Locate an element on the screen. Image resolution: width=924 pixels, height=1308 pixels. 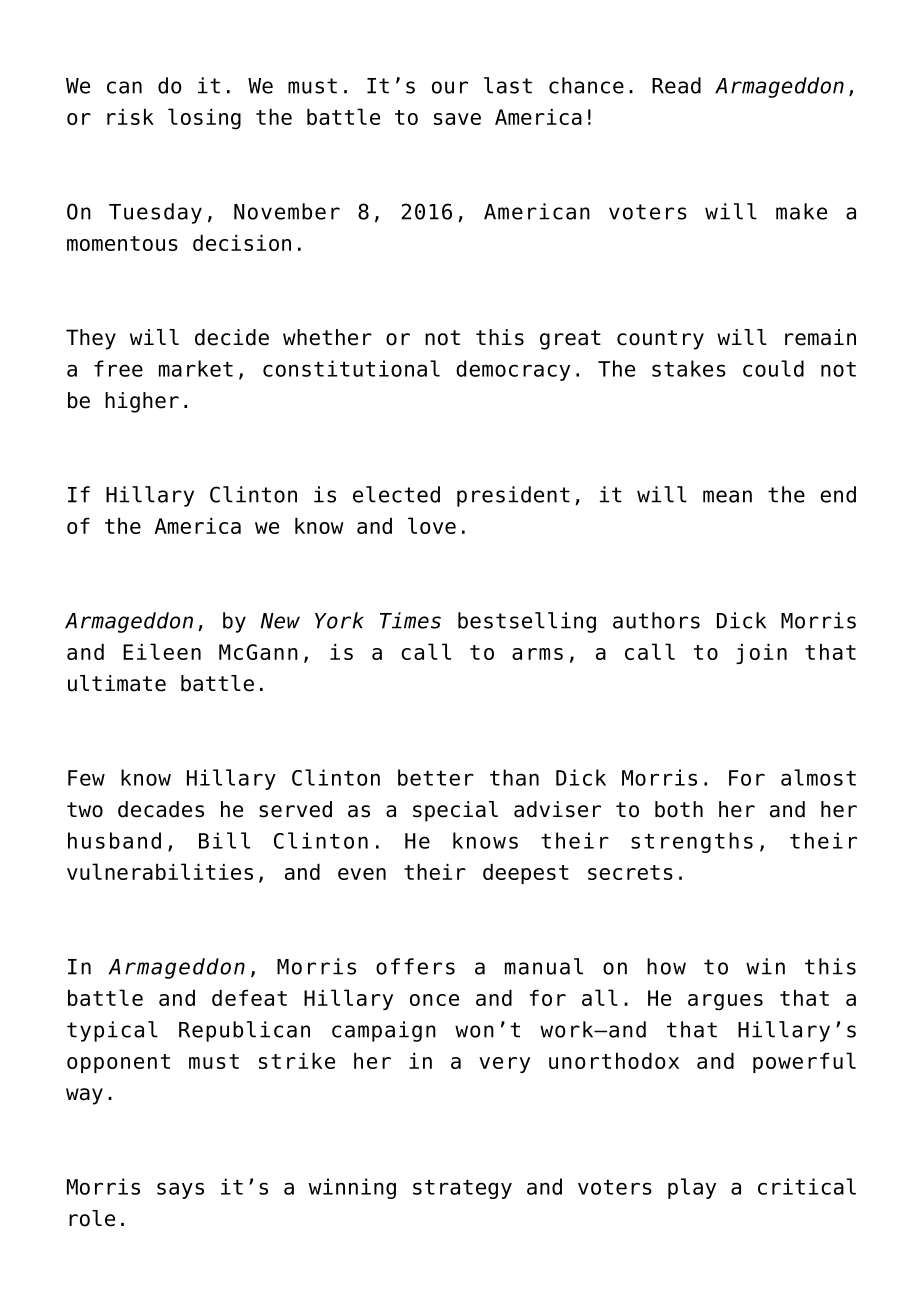
save is located at coordinates (457, 119).
